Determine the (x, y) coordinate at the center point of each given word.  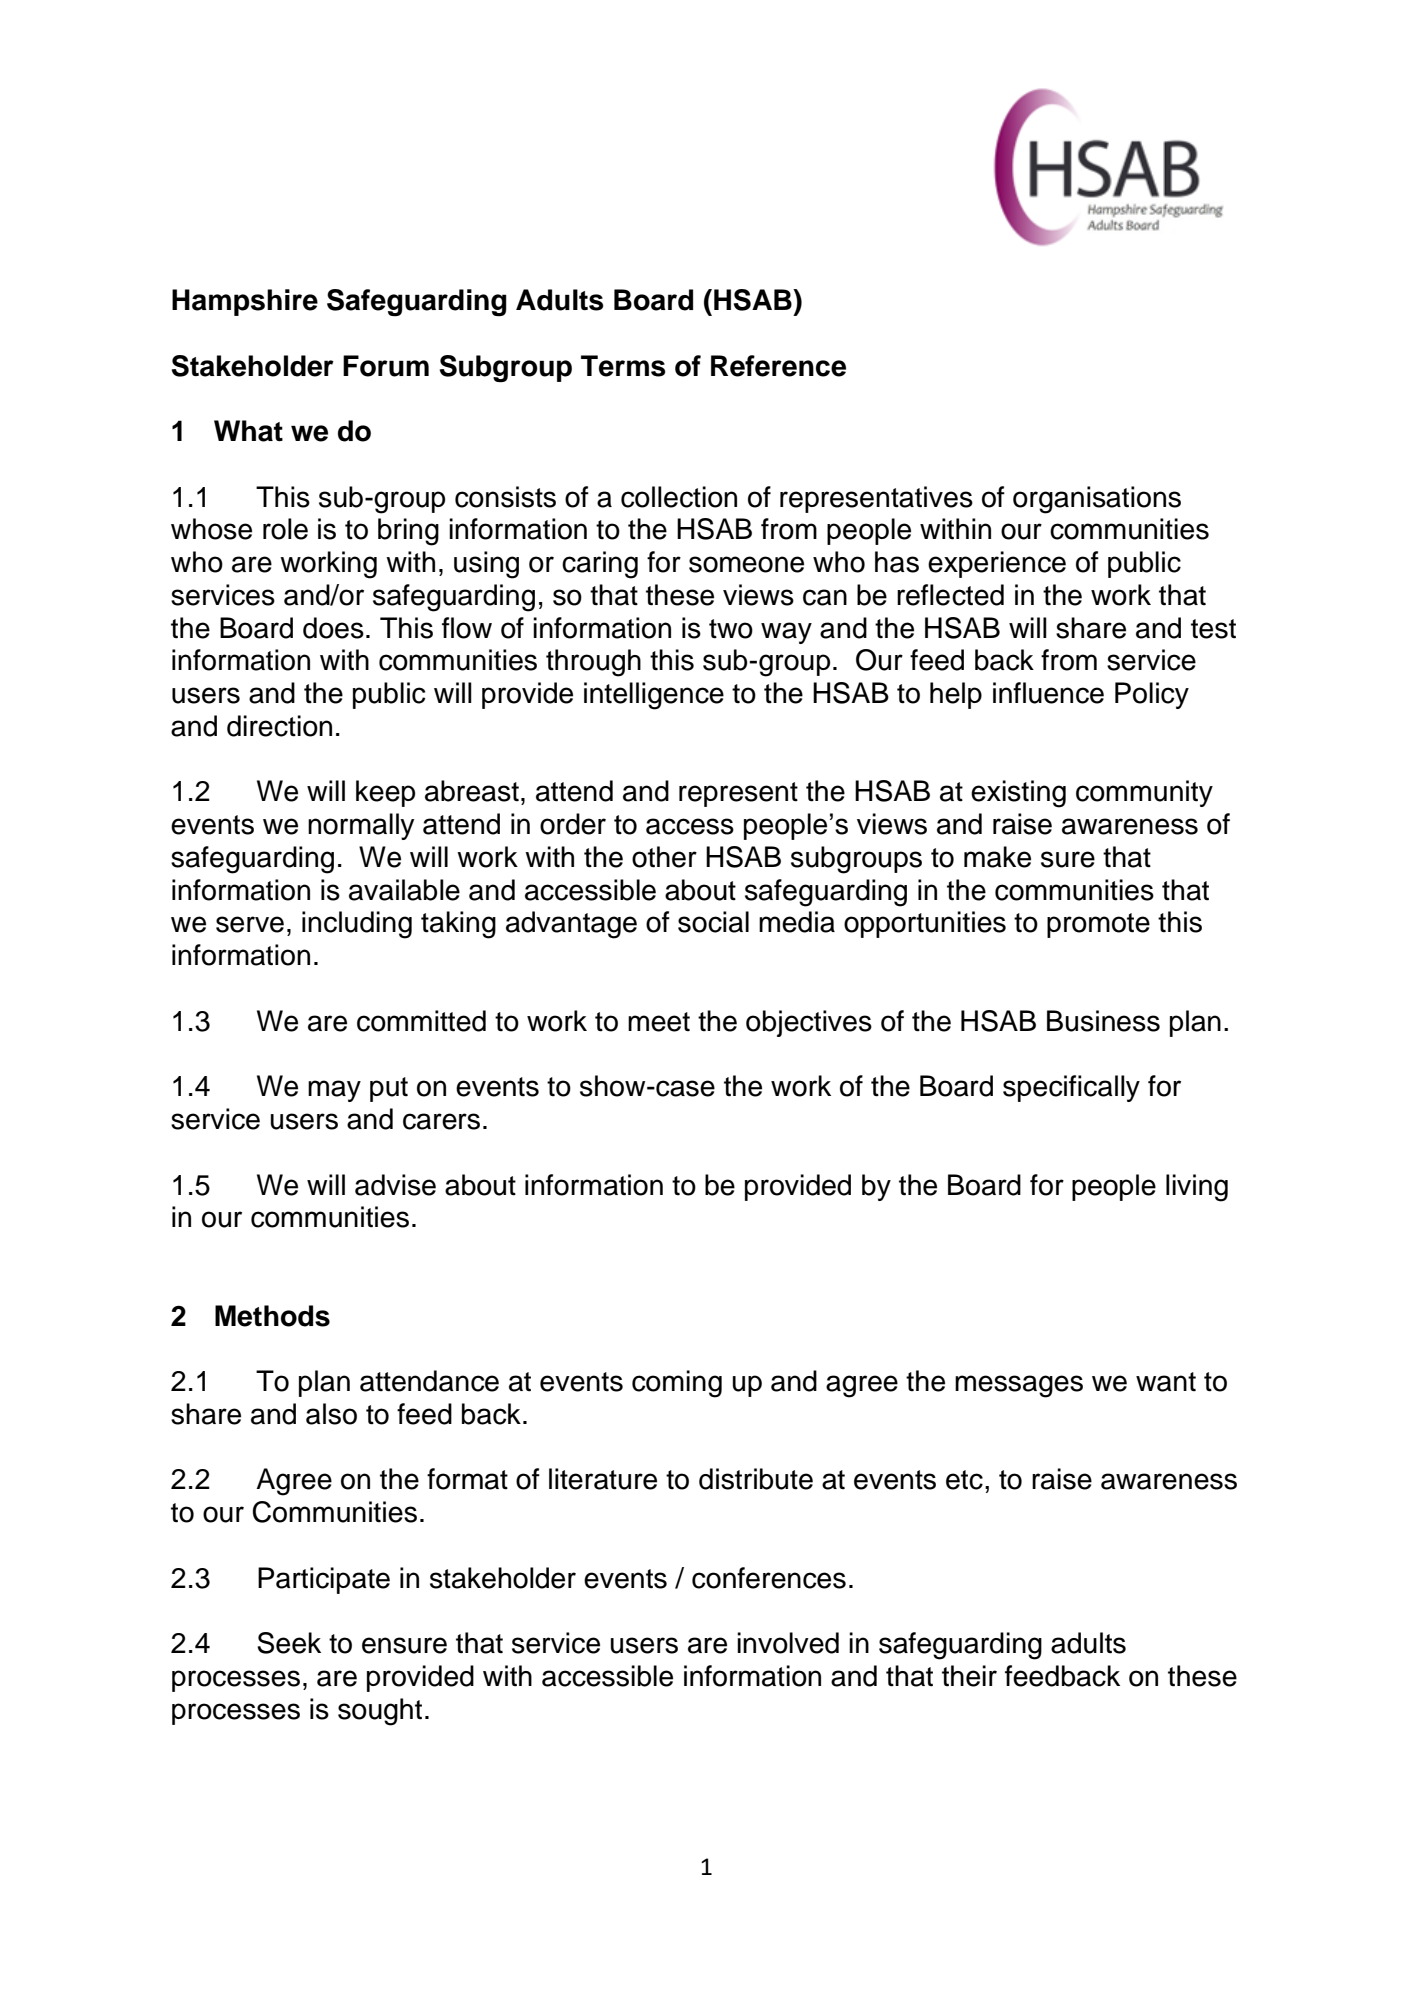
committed (421, 1021)
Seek (289, 1643)
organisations (1097, 500)
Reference (778, 366)
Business (1103, 1021)
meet (659, 1022)
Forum (386, 366)
